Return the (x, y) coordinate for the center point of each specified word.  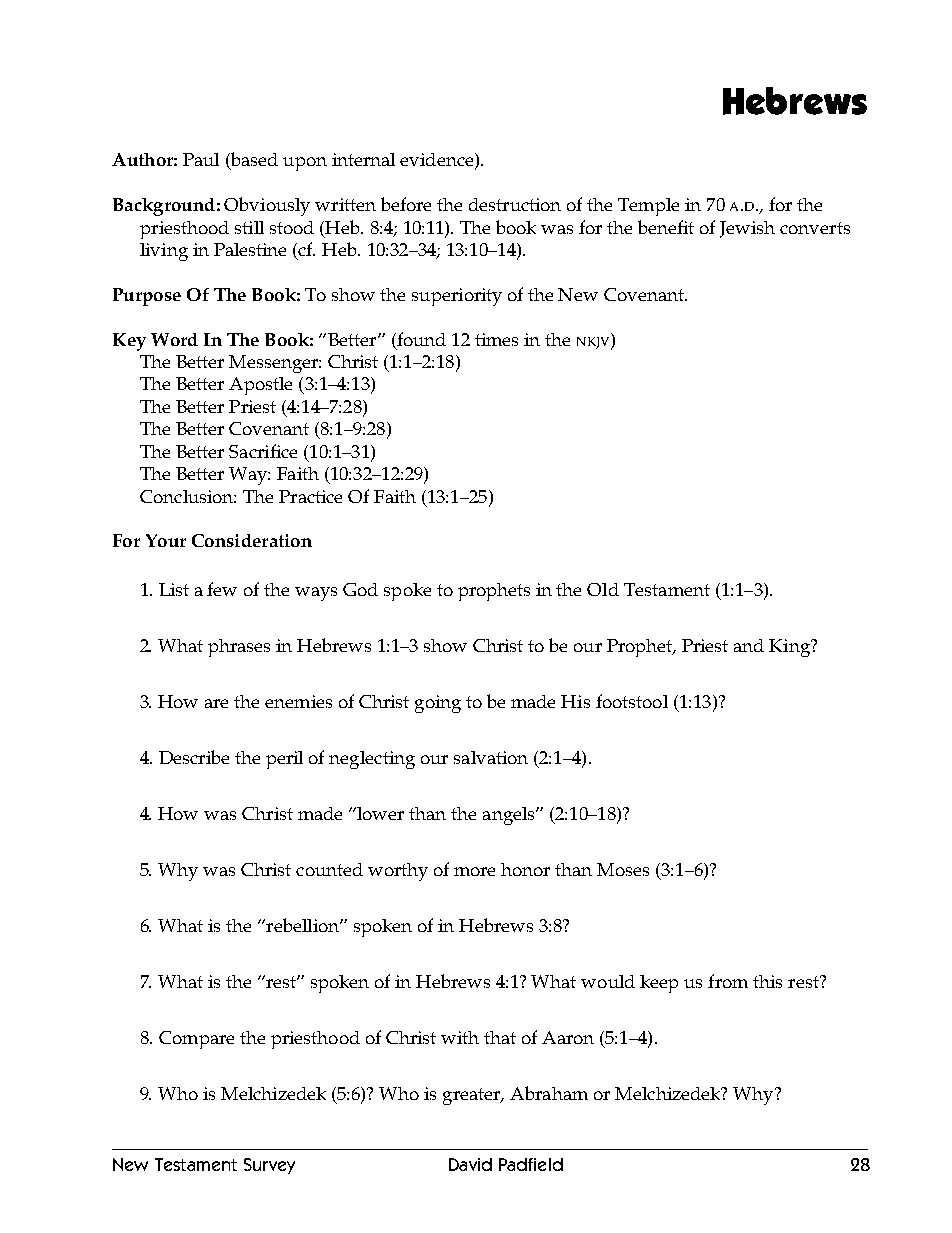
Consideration (252, 540)
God (360, 589)
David (470, 1164)
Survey (269, 1166)
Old (603, 589)
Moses (623, 869)
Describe (194, 757)
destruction (515, 204)
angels (510, 816)
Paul (201, 159)
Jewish (747, 229)
